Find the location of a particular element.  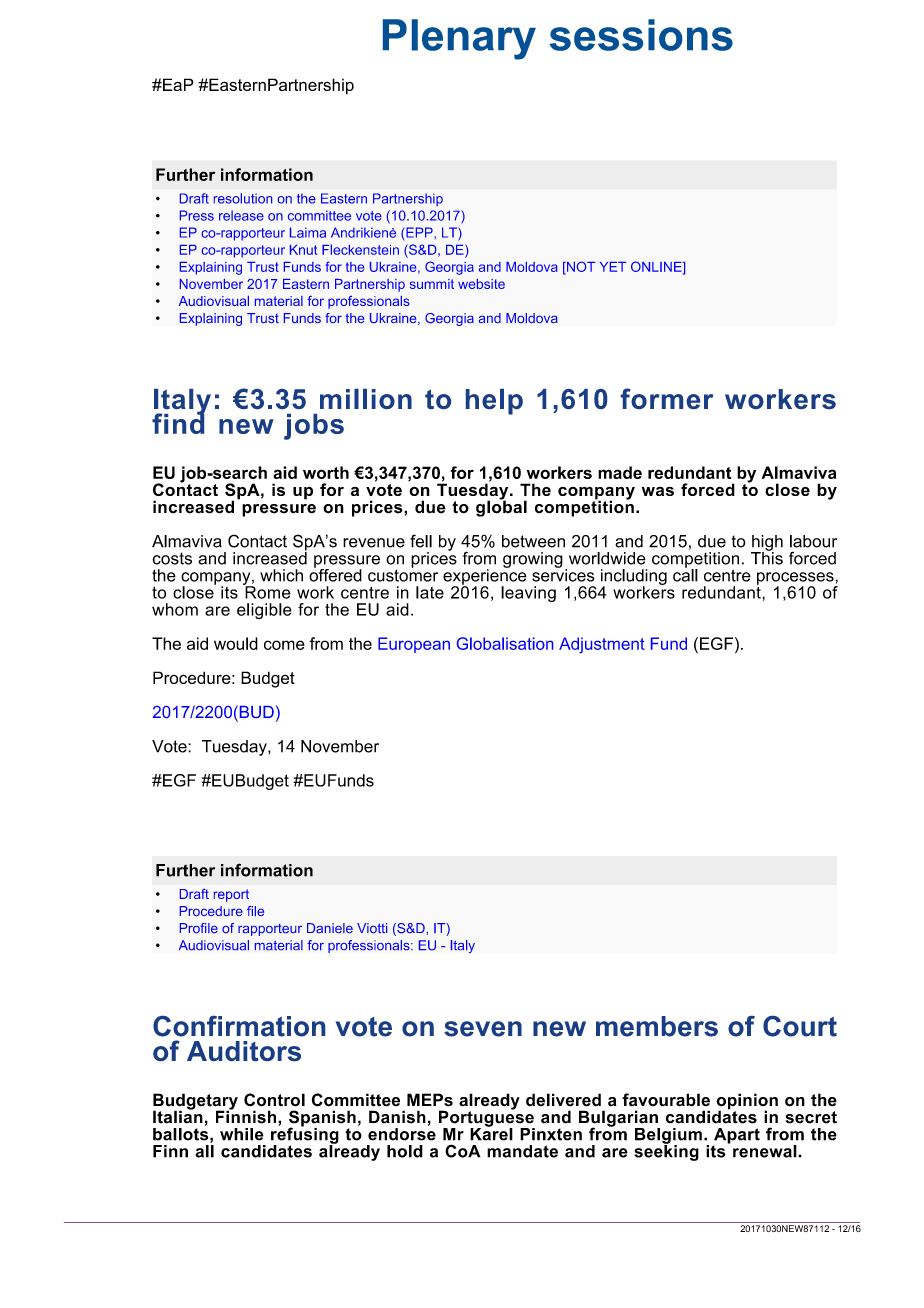

find is located at coordinates (178, 422).
